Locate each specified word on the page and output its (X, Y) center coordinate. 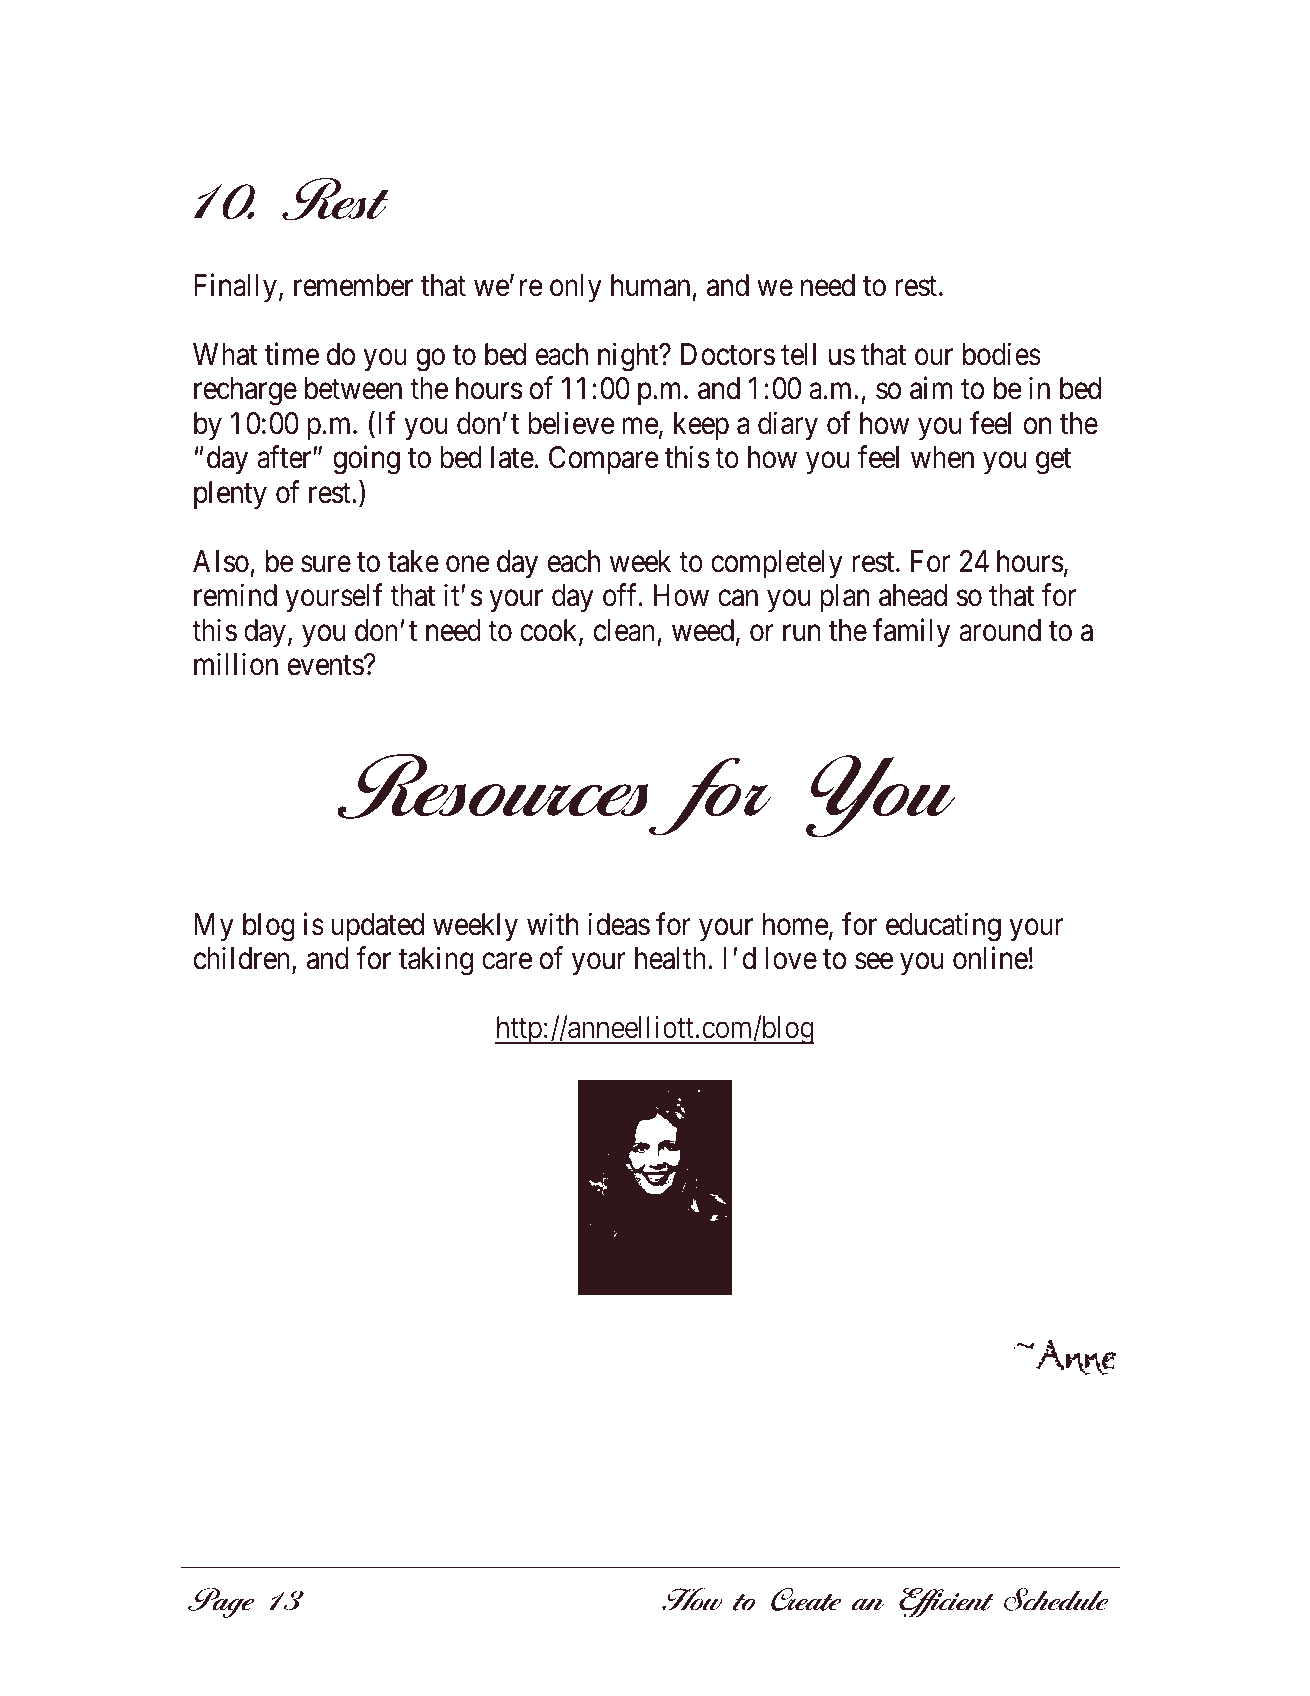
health (670, 958)
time (292, 354)
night (629, 357)
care (507, 962)
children (243, 960)
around (1000, 630)
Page (221, 1603)
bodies (1002, 354)
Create (806, 1599)
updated (377, 927)
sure (326, 564)
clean (624, 630)
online (990, 958)
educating (943, 927)
